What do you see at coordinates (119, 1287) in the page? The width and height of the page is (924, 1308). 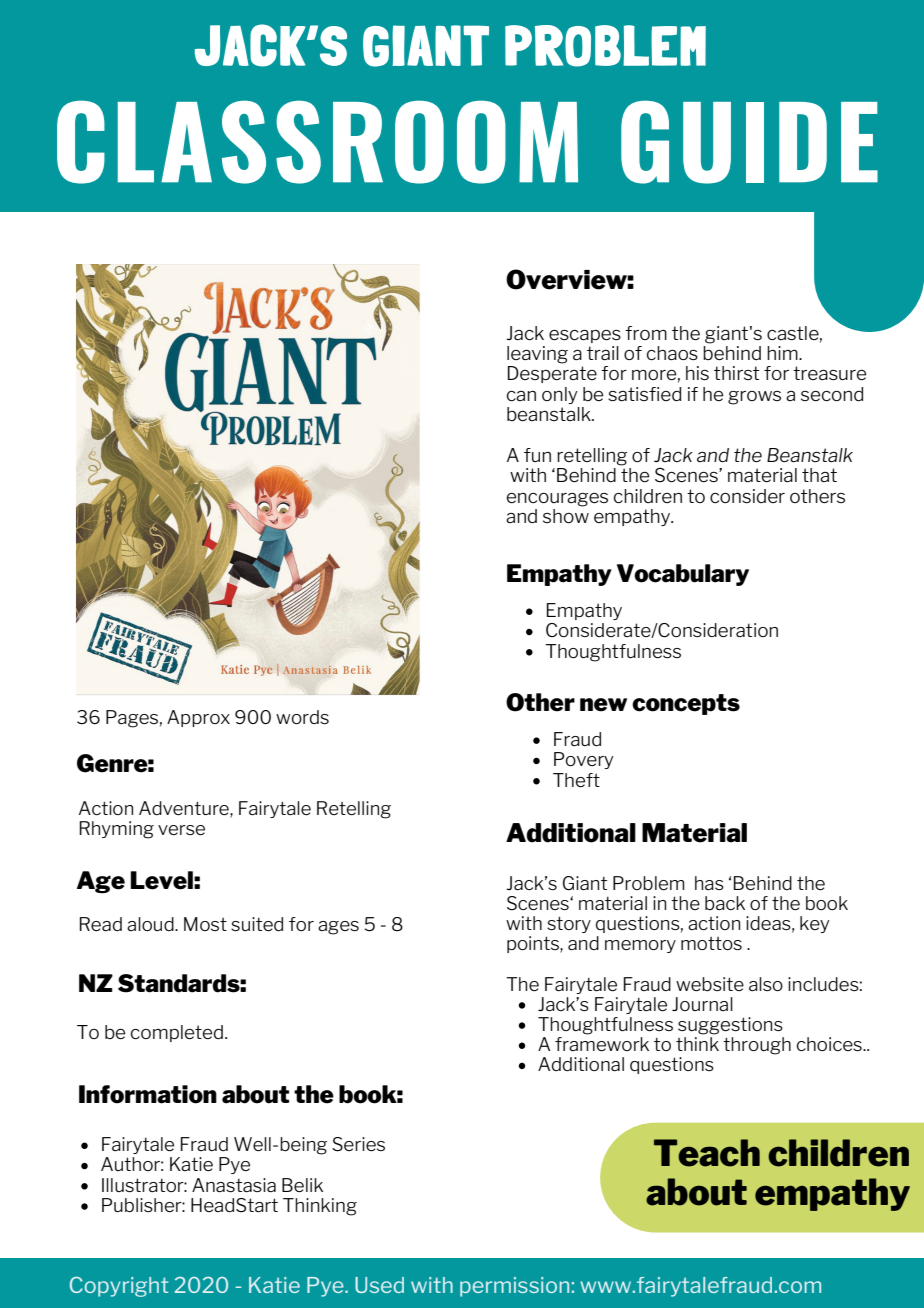 I see `Copyright` at bounding box center [119, 1287].
